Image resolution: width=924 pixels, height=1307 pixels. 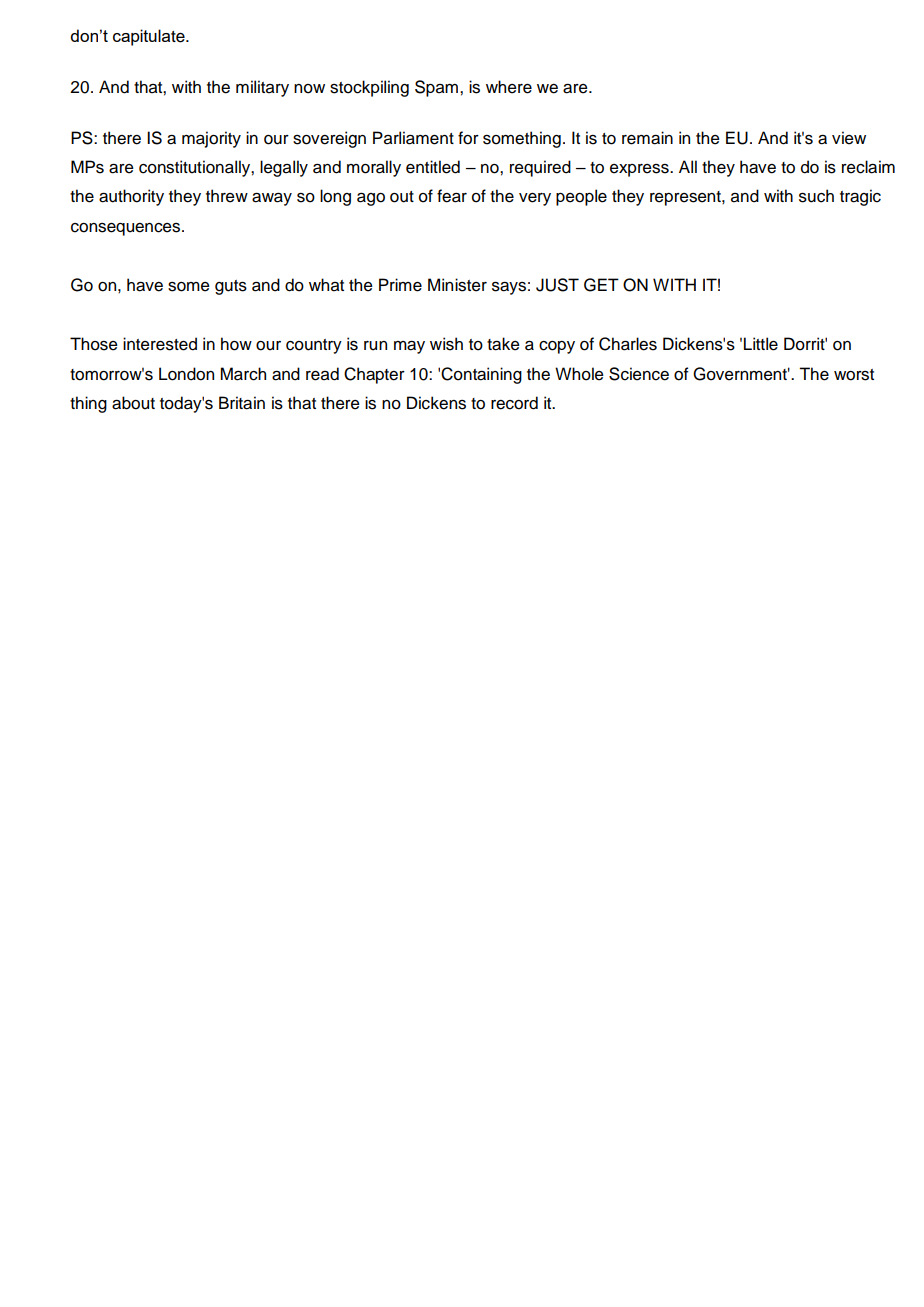 I want to click on worst, so click(x=854, y=375).
